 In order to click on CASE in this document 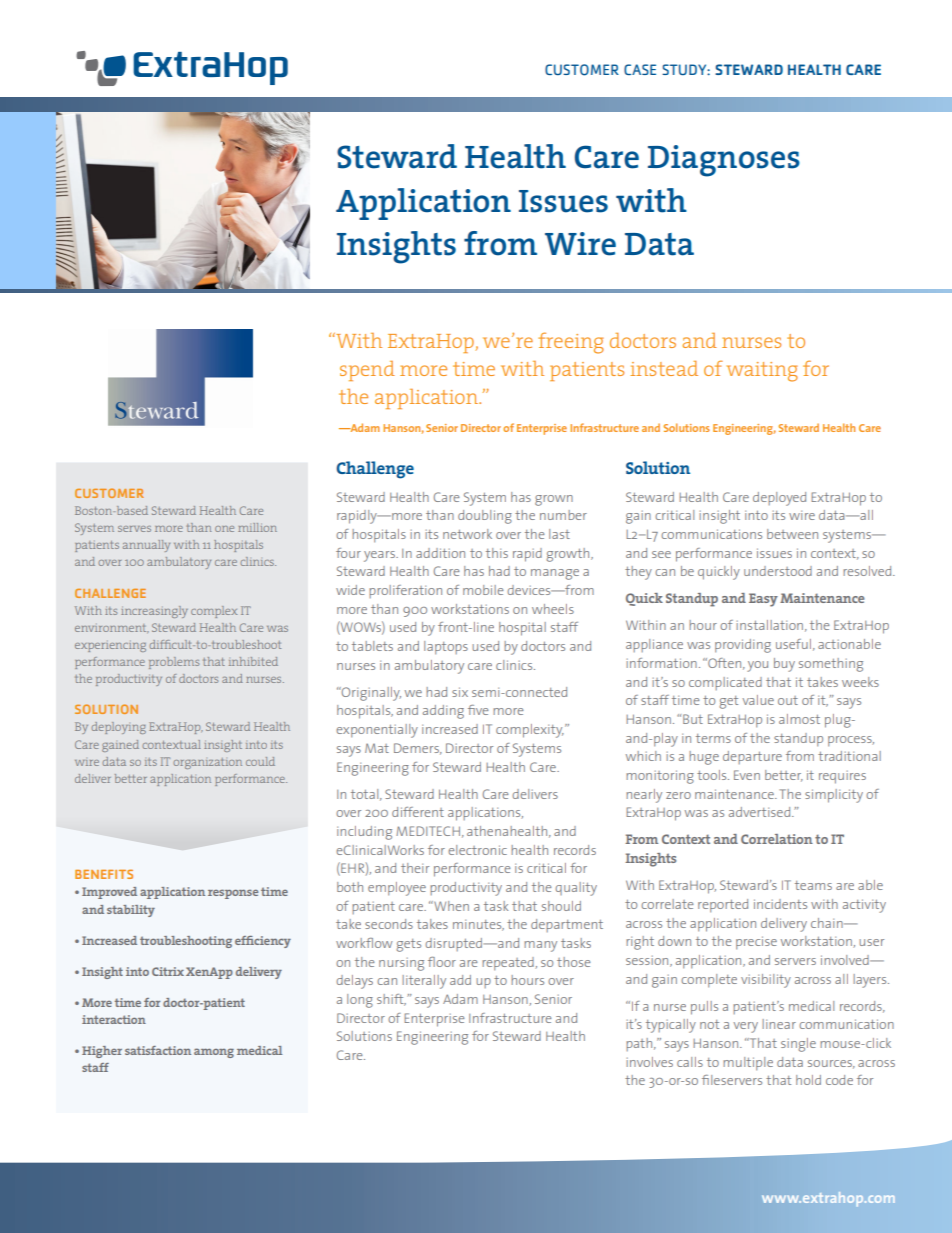, I will do `click(640, 69)`.
